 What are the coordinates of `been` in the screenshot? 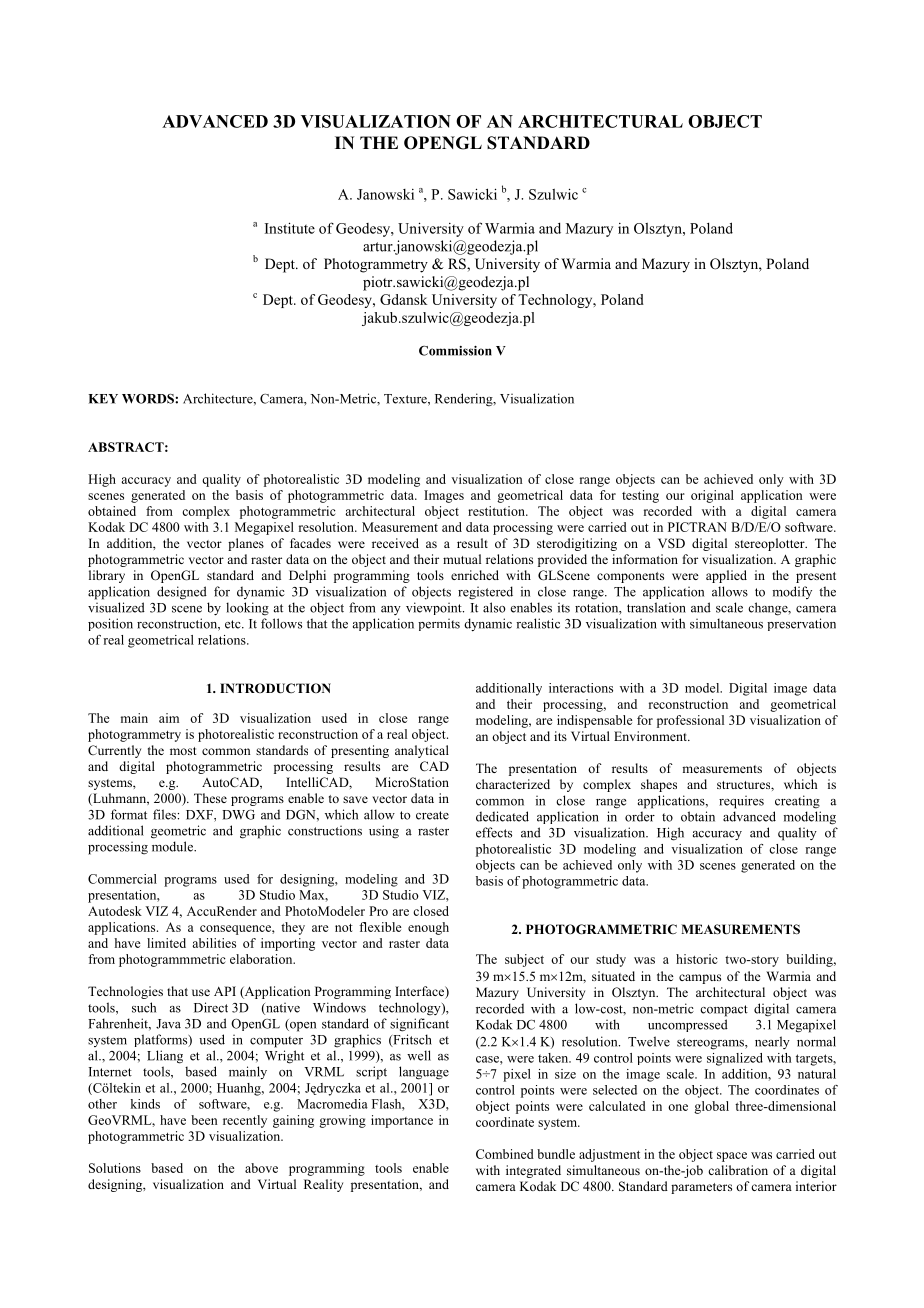 It's located at (204, 1120).
